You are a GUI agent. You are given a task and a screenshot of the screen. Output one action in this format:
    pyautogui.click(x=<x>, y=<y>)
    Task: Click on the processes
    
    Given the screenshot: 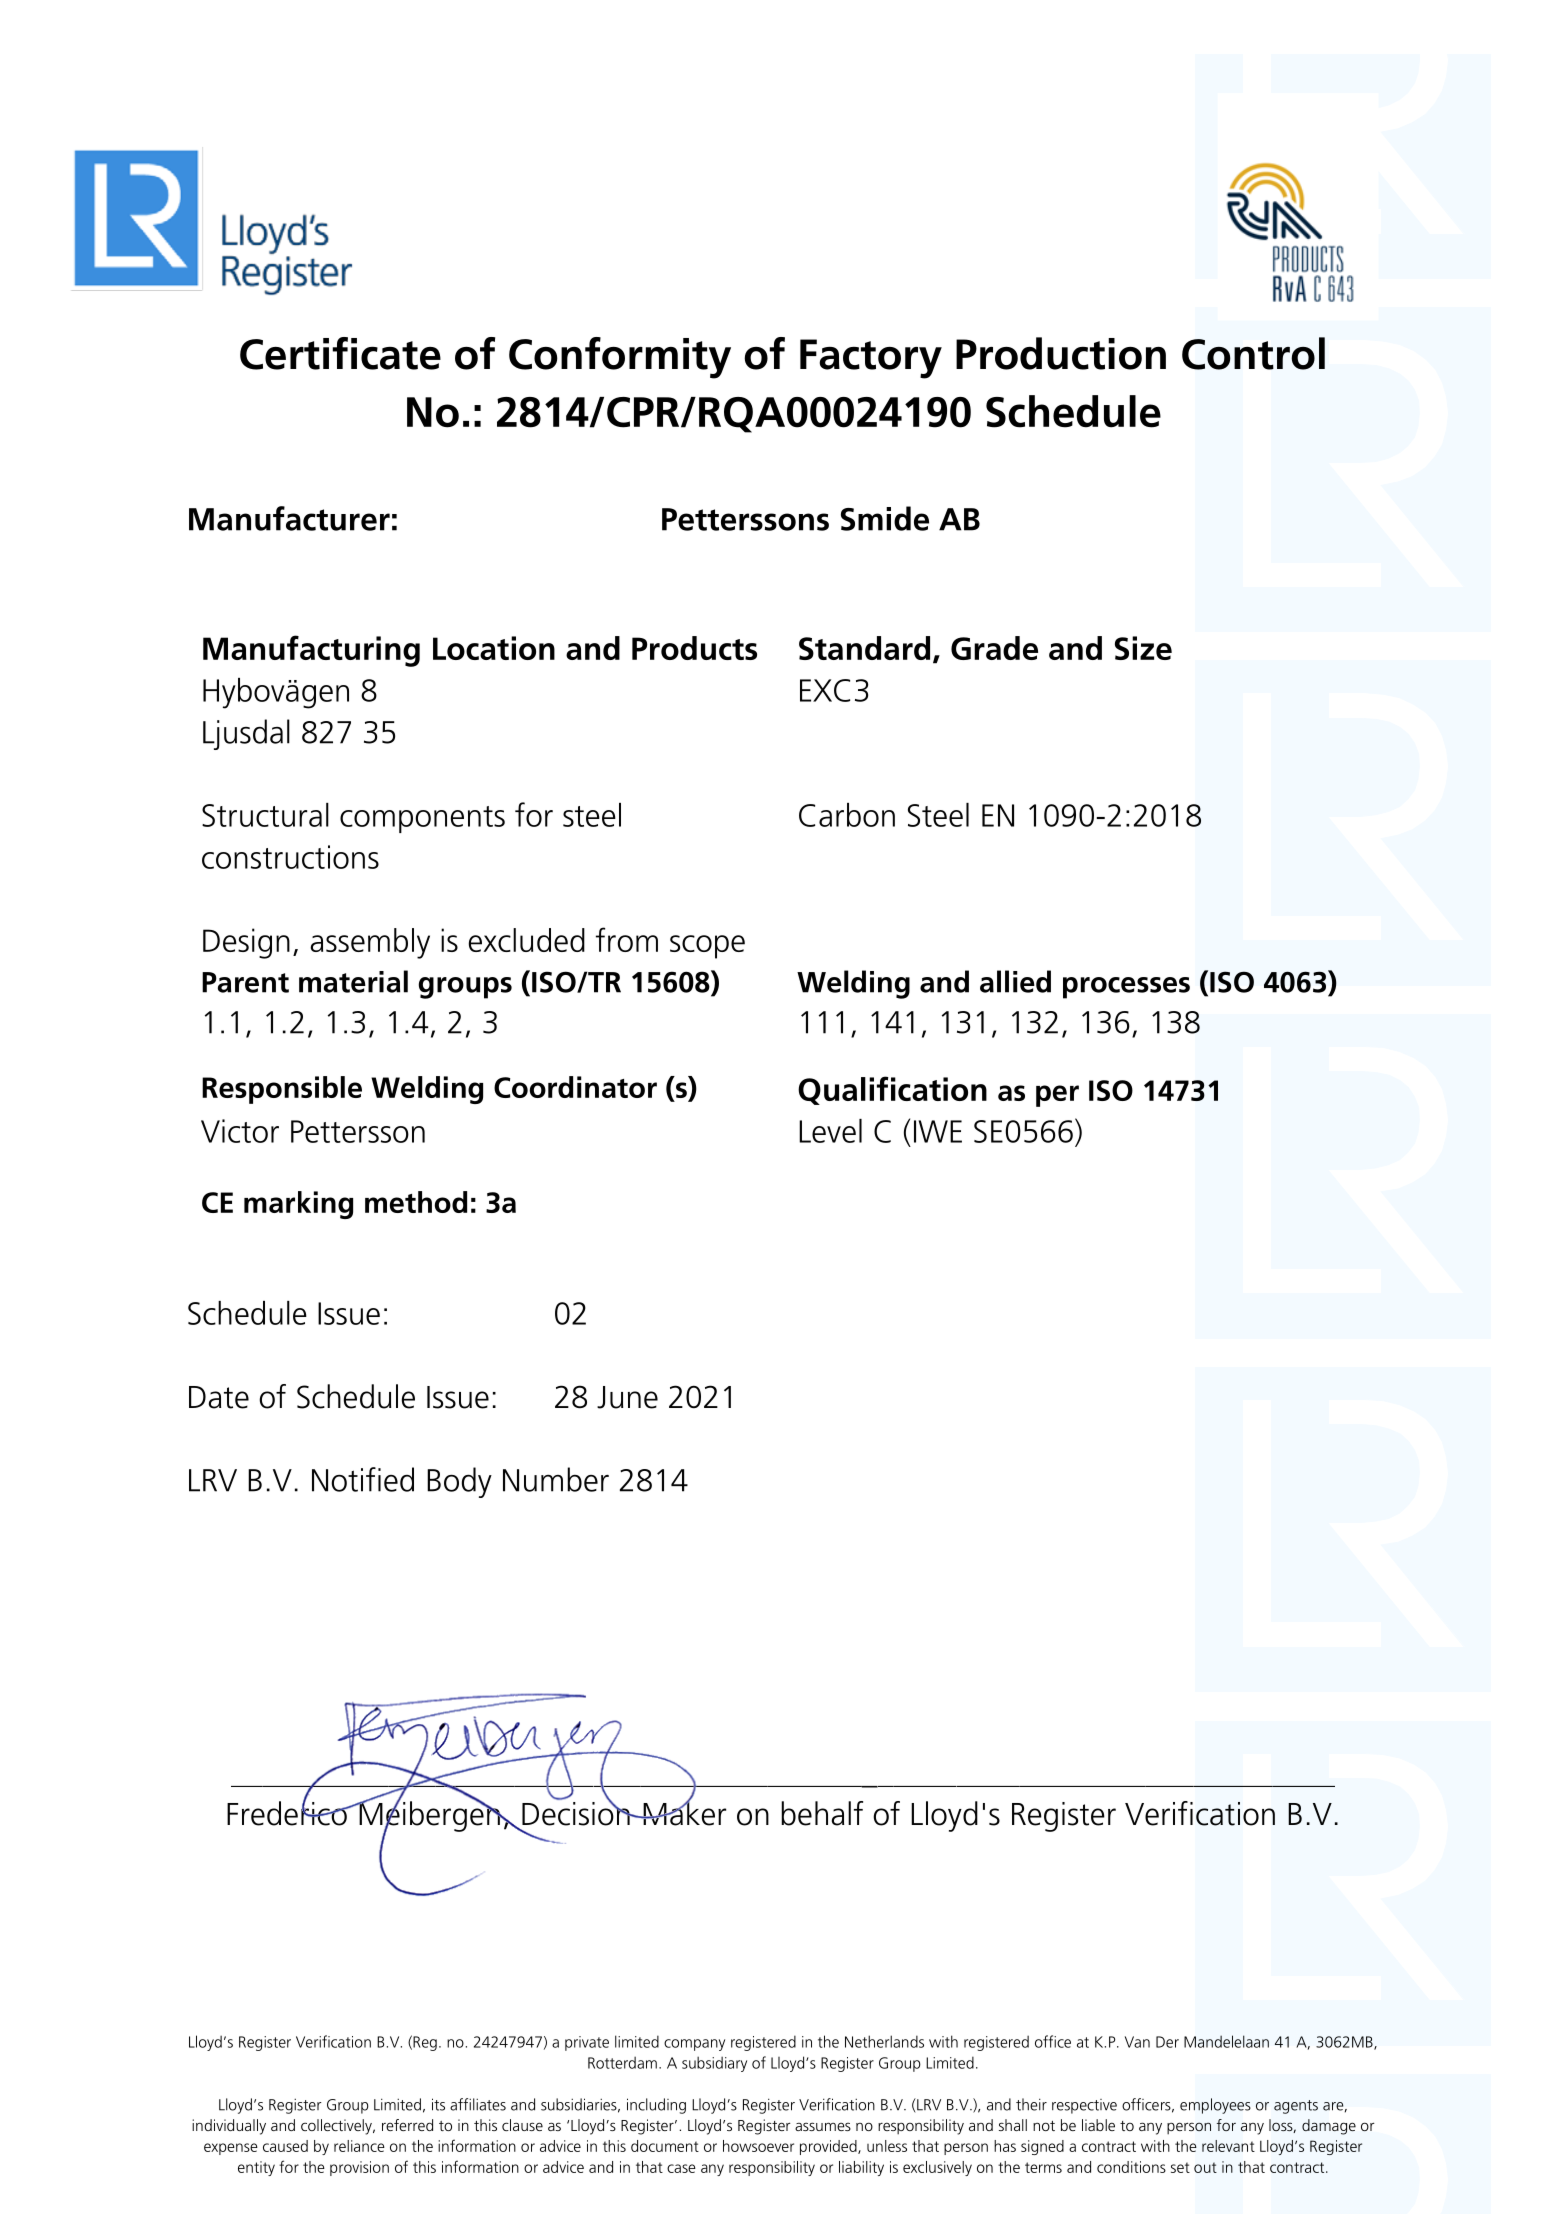 What is the action you would take?
    pyautogui.click(x=1126, y=988)
